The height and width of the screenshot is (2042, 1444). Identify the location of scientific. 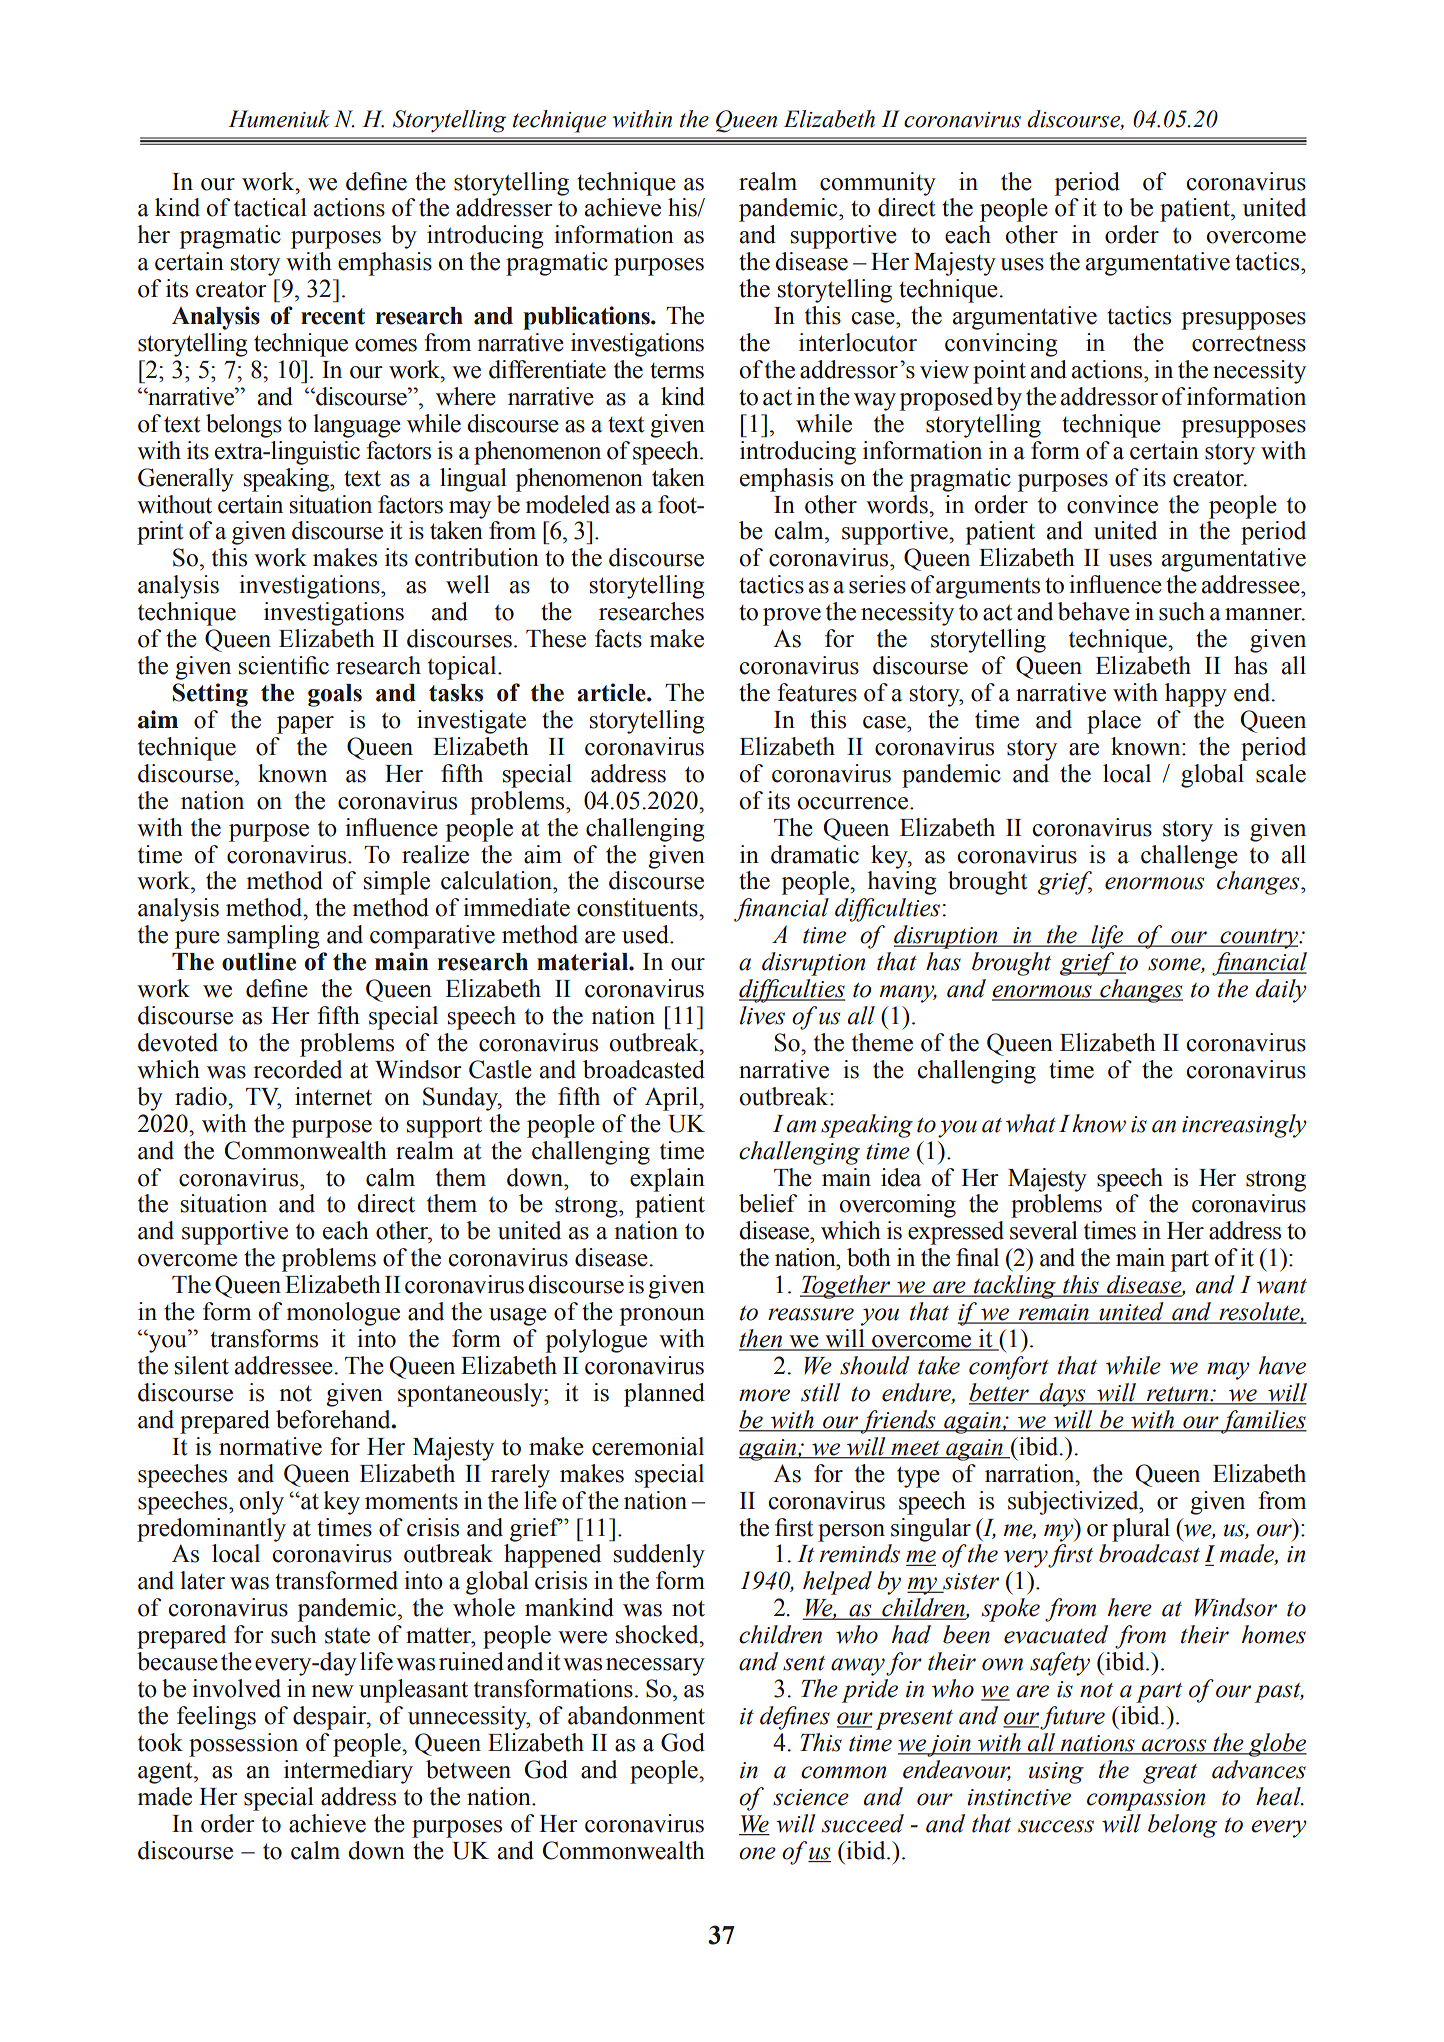
(284, 665).
